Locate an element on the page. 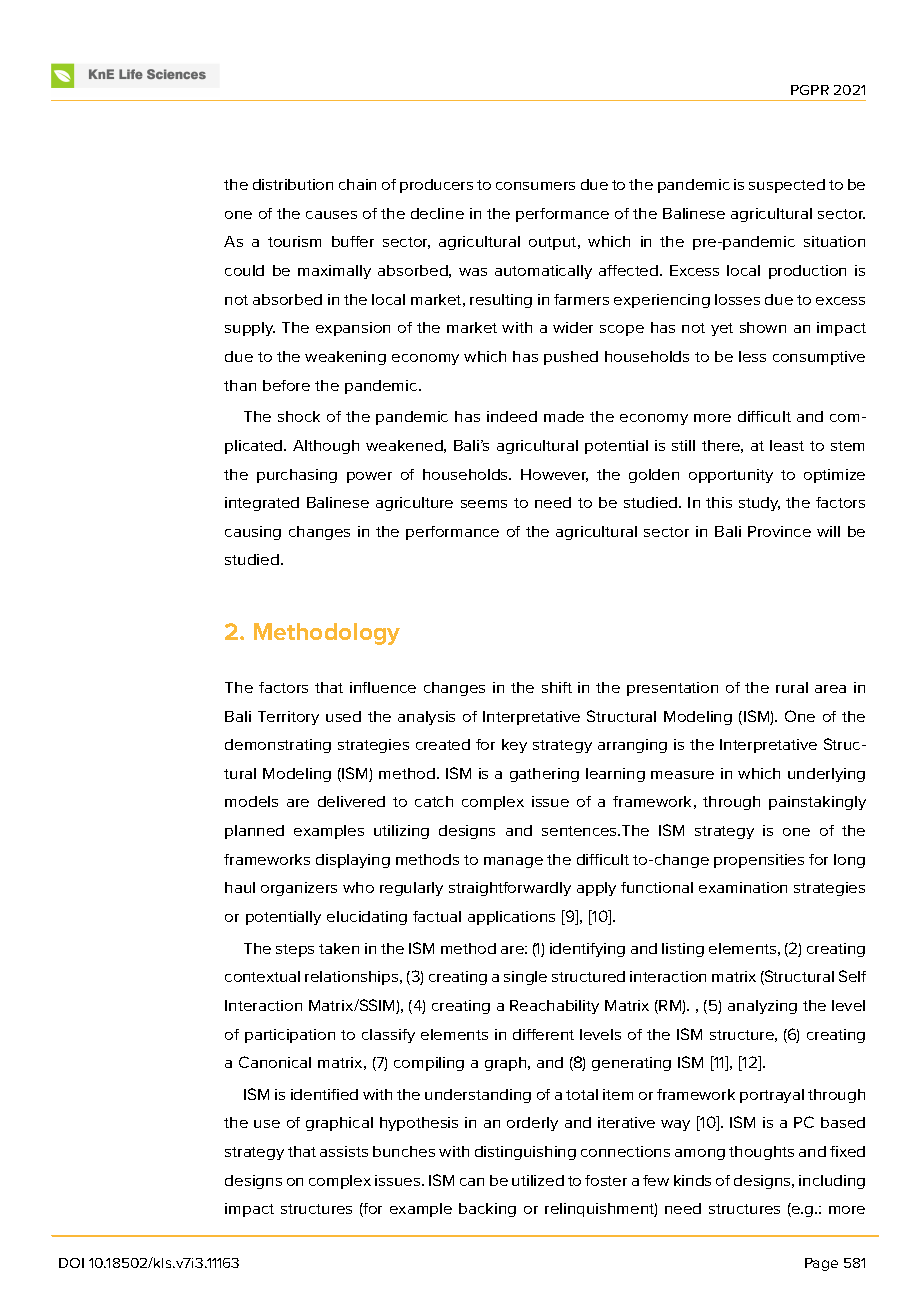  causing is located at coordinates (253, 533).
